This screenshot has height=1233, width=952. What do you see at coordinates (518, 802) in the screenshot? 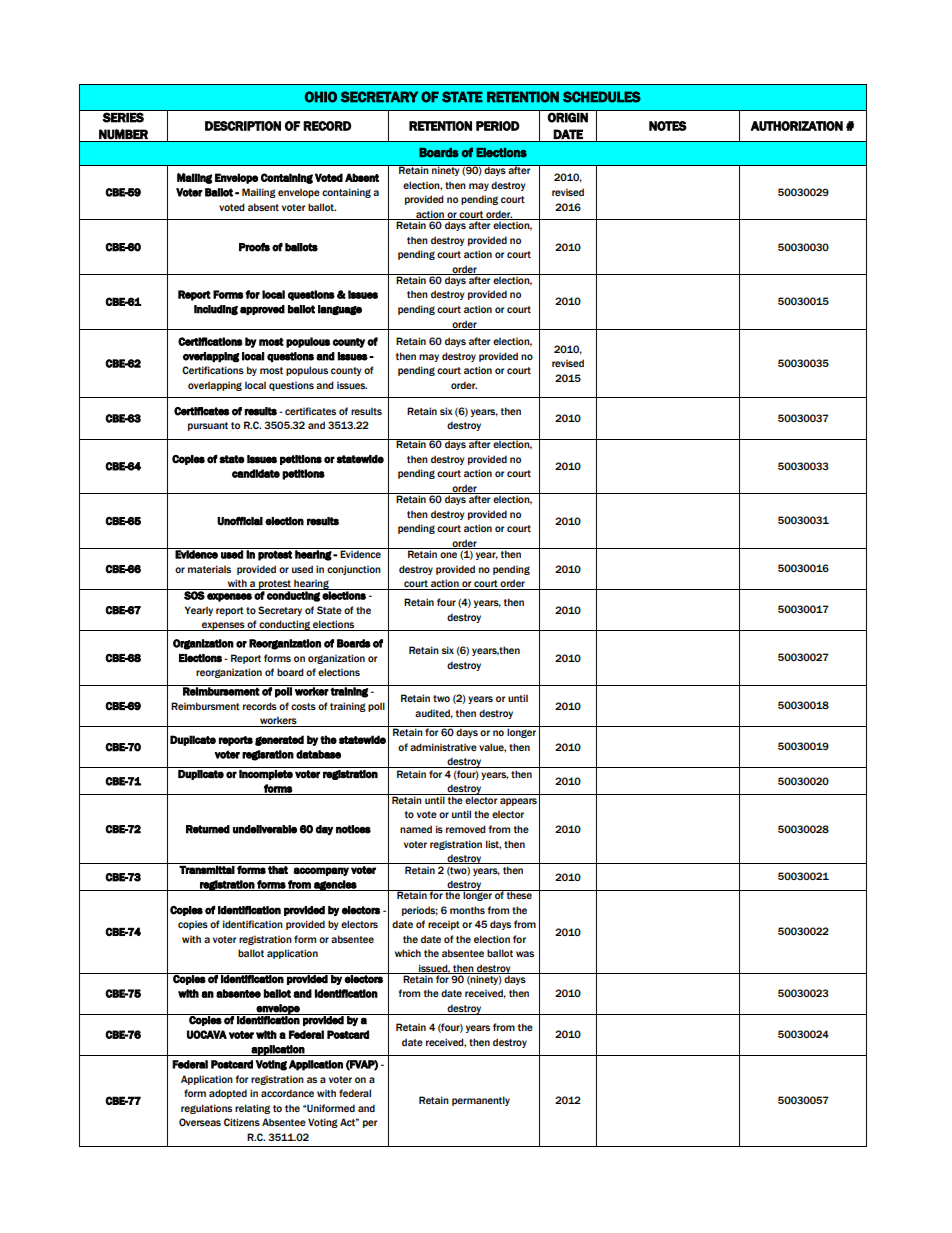
I see `appears` at bounding box center [518, 802].
